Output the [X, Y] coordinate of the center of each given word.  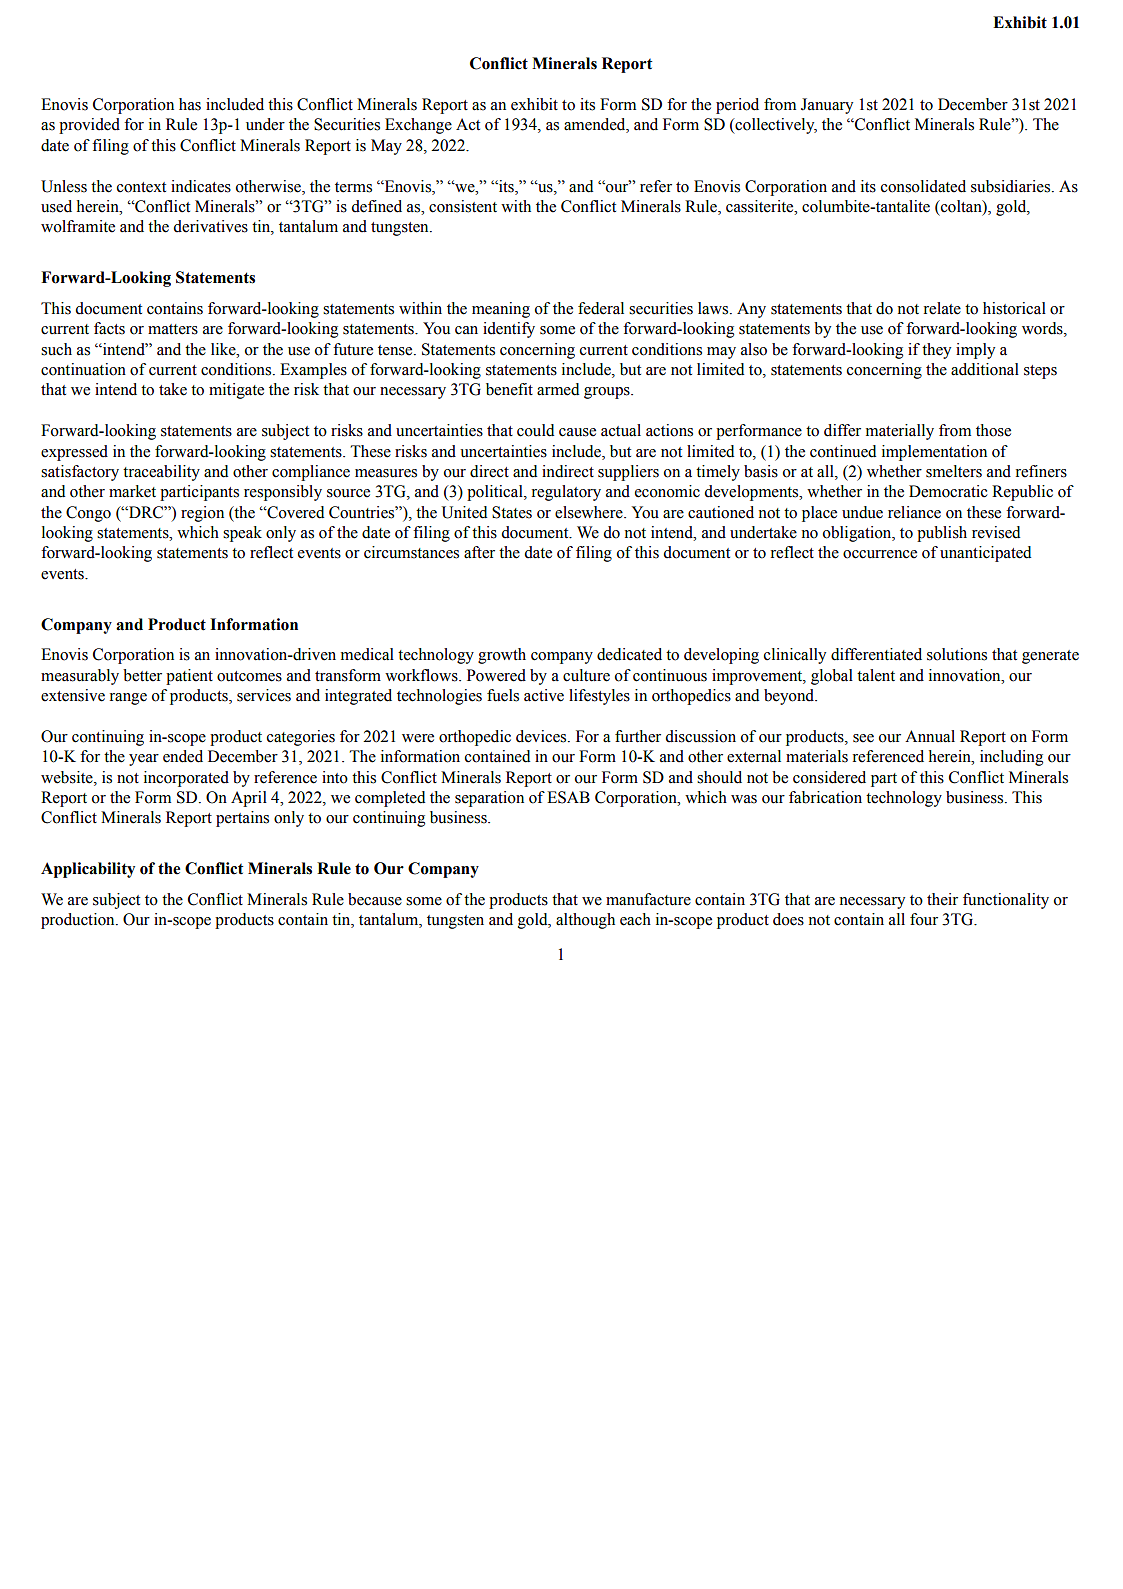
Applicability [88, 870]
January [827, 106]
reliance [914, 512]
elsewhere [590, 512]
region [202, 514]
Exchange [418, 126]
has [190, 104]
